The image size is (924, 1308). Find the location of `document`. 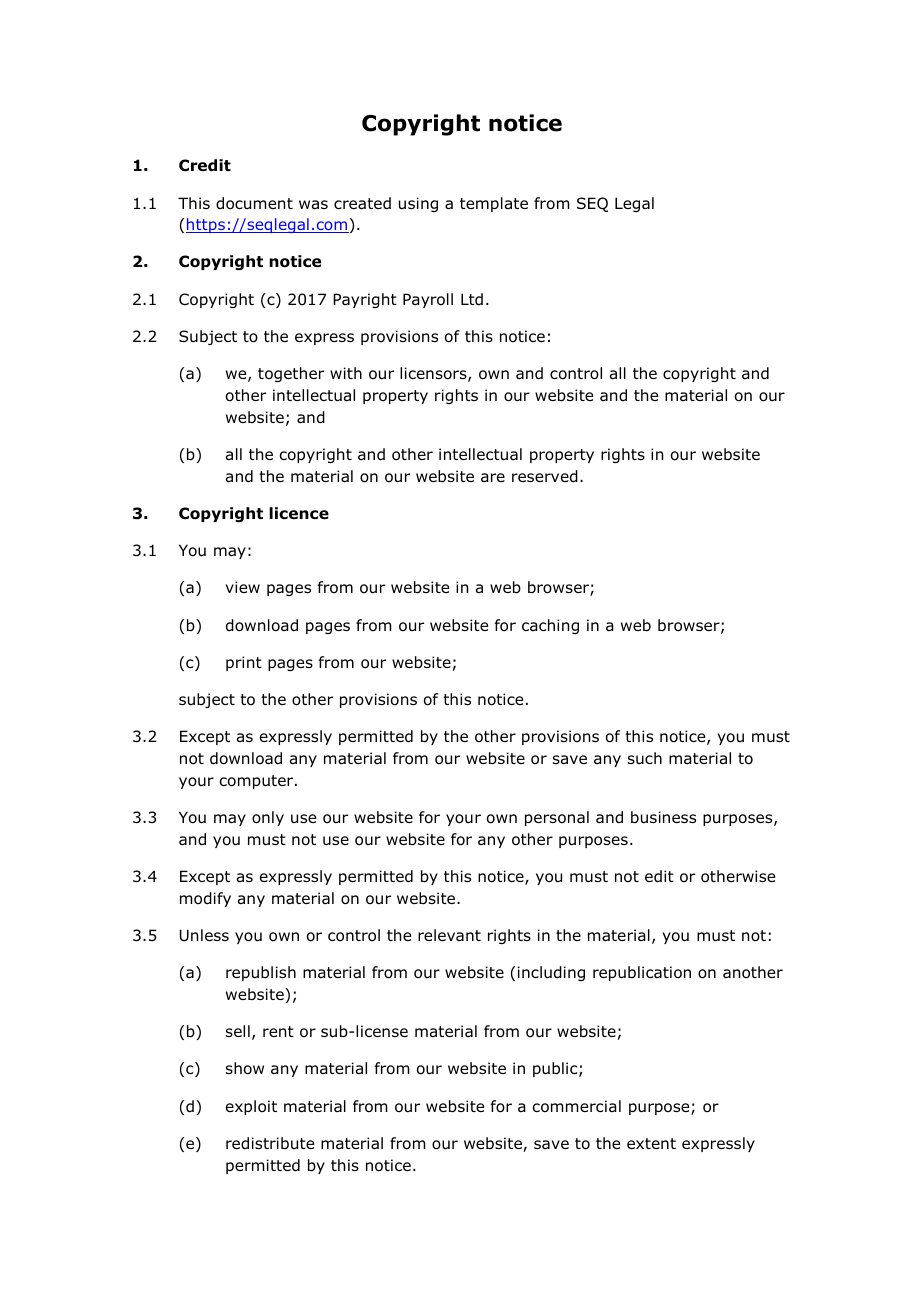

document is located at coordinates (254, 203).
